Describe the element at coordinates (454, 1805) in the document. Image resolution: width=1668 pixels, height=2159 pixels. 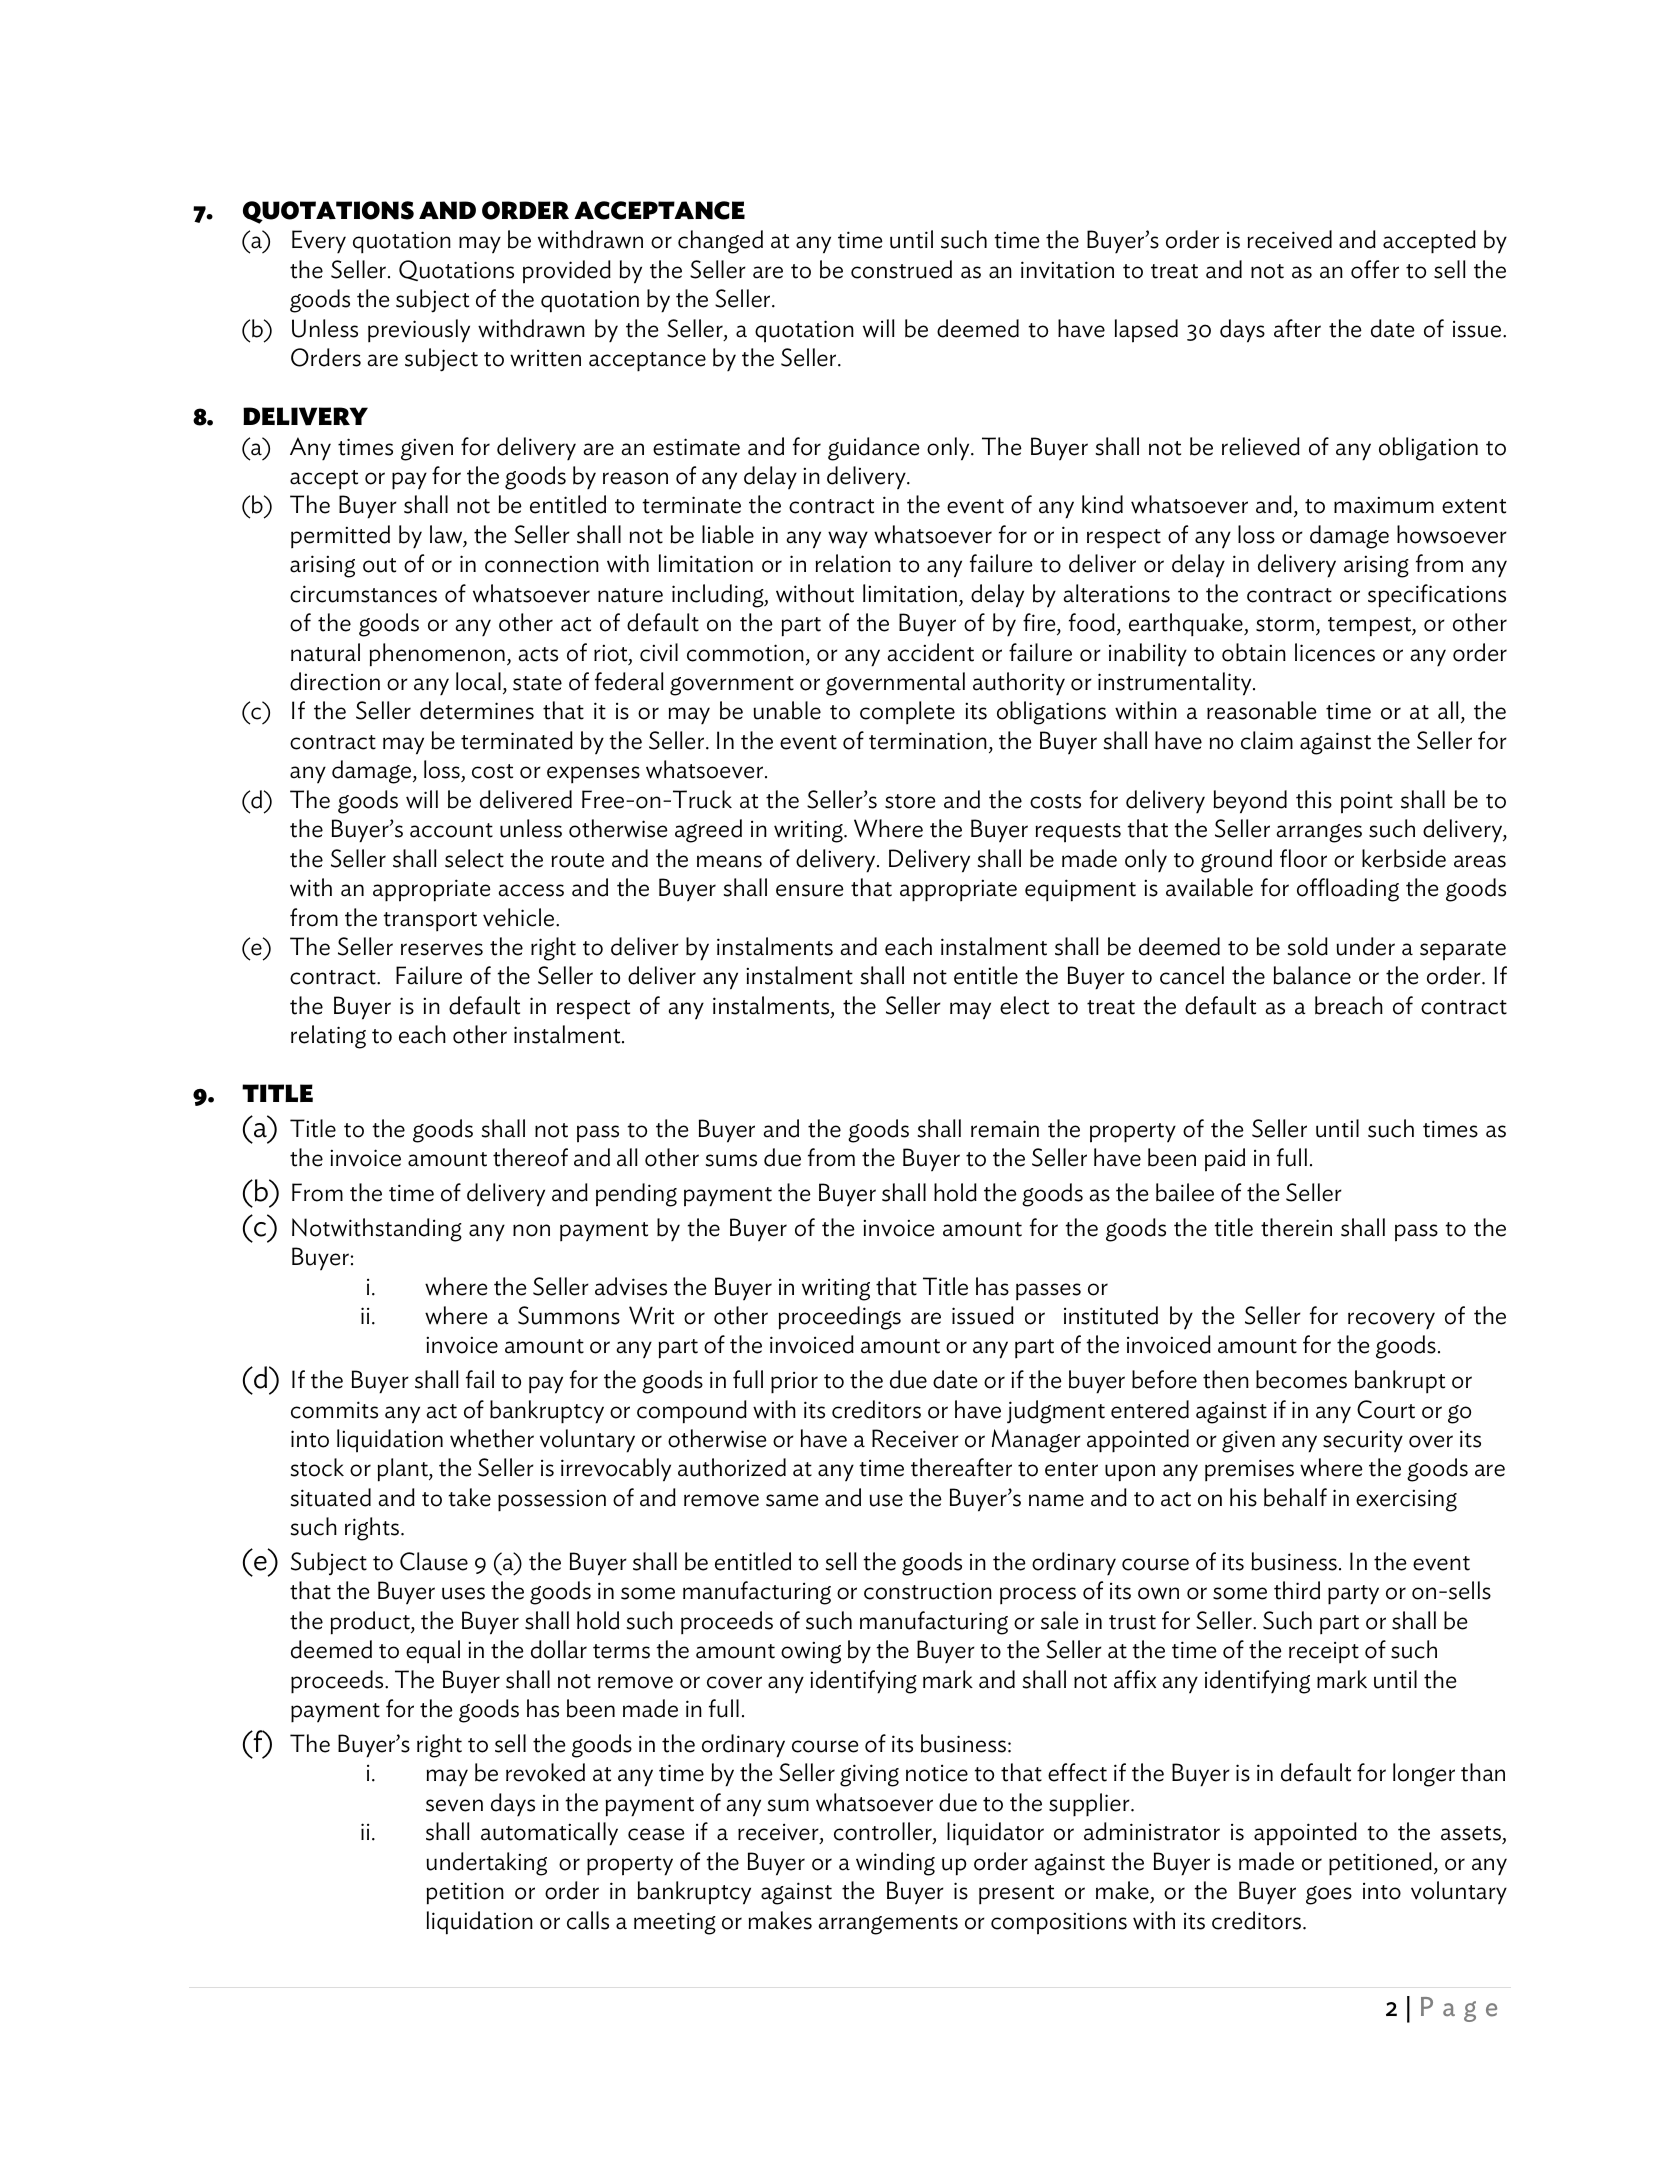
I see `seven` at that location.
